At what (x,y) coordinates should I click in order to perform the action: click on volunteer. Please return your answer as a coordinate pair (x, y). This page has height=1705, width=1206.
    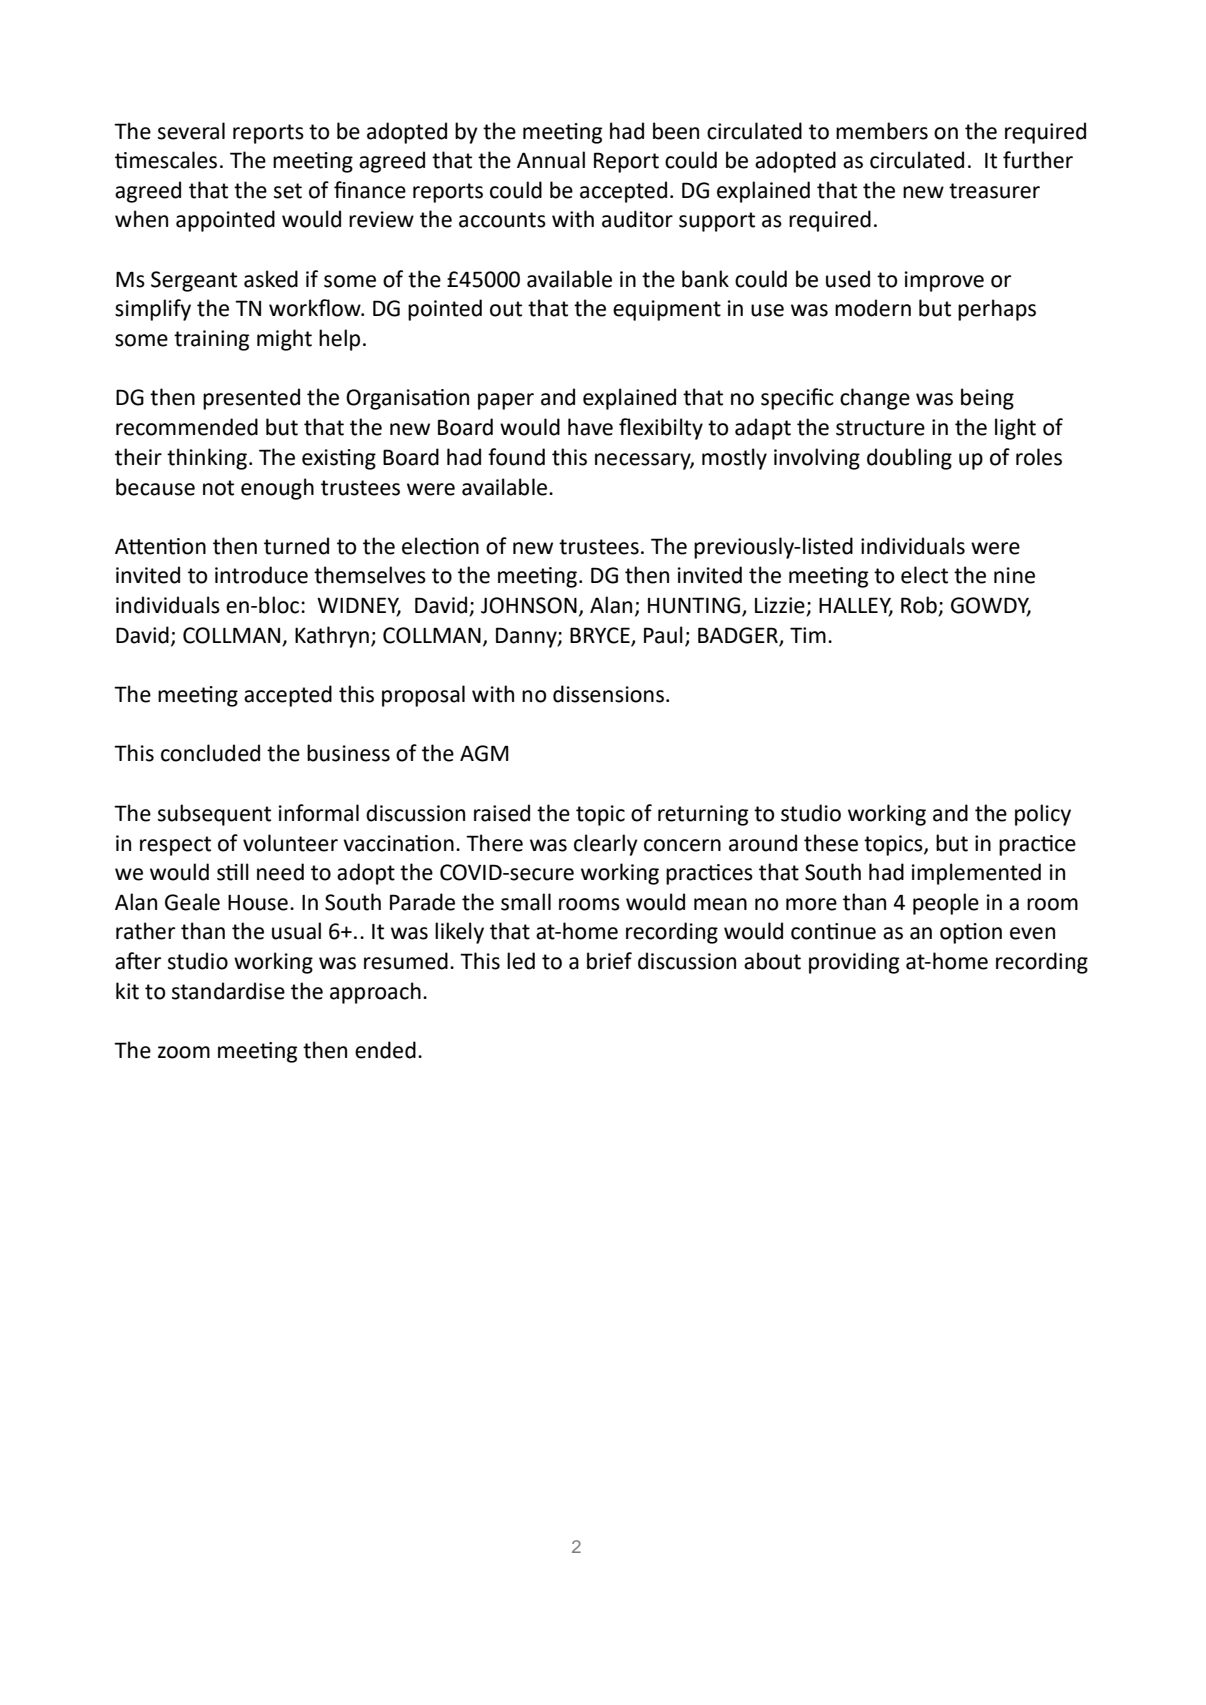
    Looking at the image, I should click on (290, 843).
